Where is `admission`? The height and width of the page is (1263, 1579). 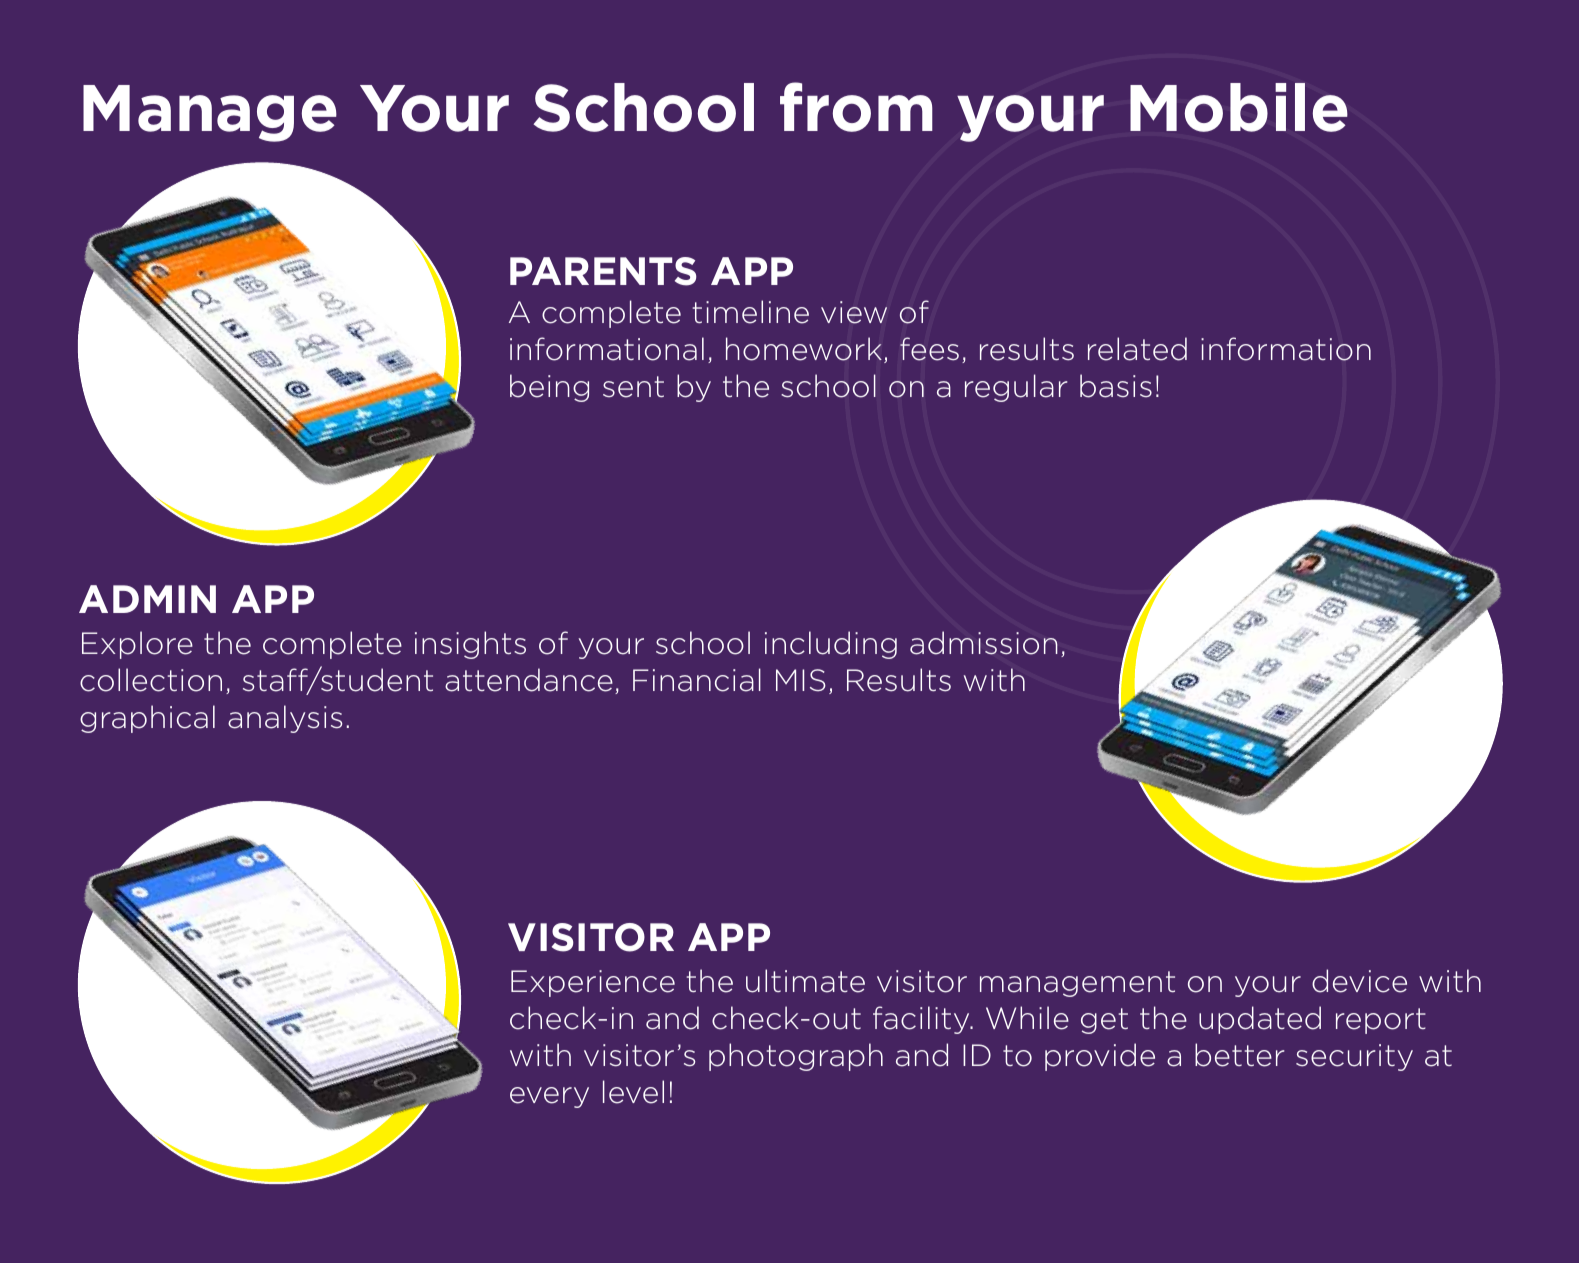 admission is located at coordinates (984, 643).
